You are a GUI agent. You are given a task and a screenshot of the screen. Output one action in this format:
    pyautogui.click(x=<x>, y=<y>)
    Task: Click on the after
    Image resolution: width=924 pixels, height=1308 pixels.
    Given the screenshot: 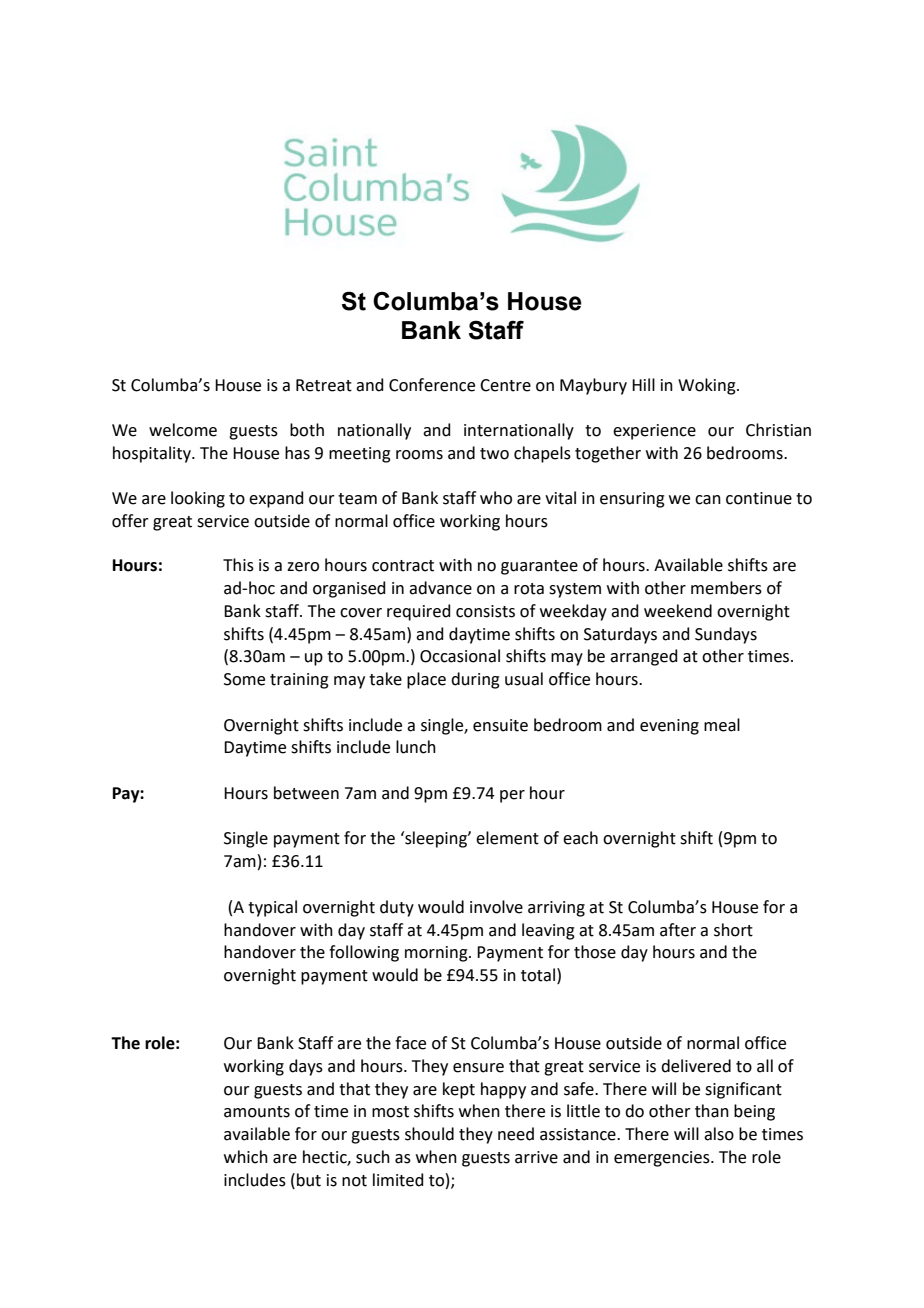 What is the action you would take?
    pyautogui.click(x=678, y=930)
